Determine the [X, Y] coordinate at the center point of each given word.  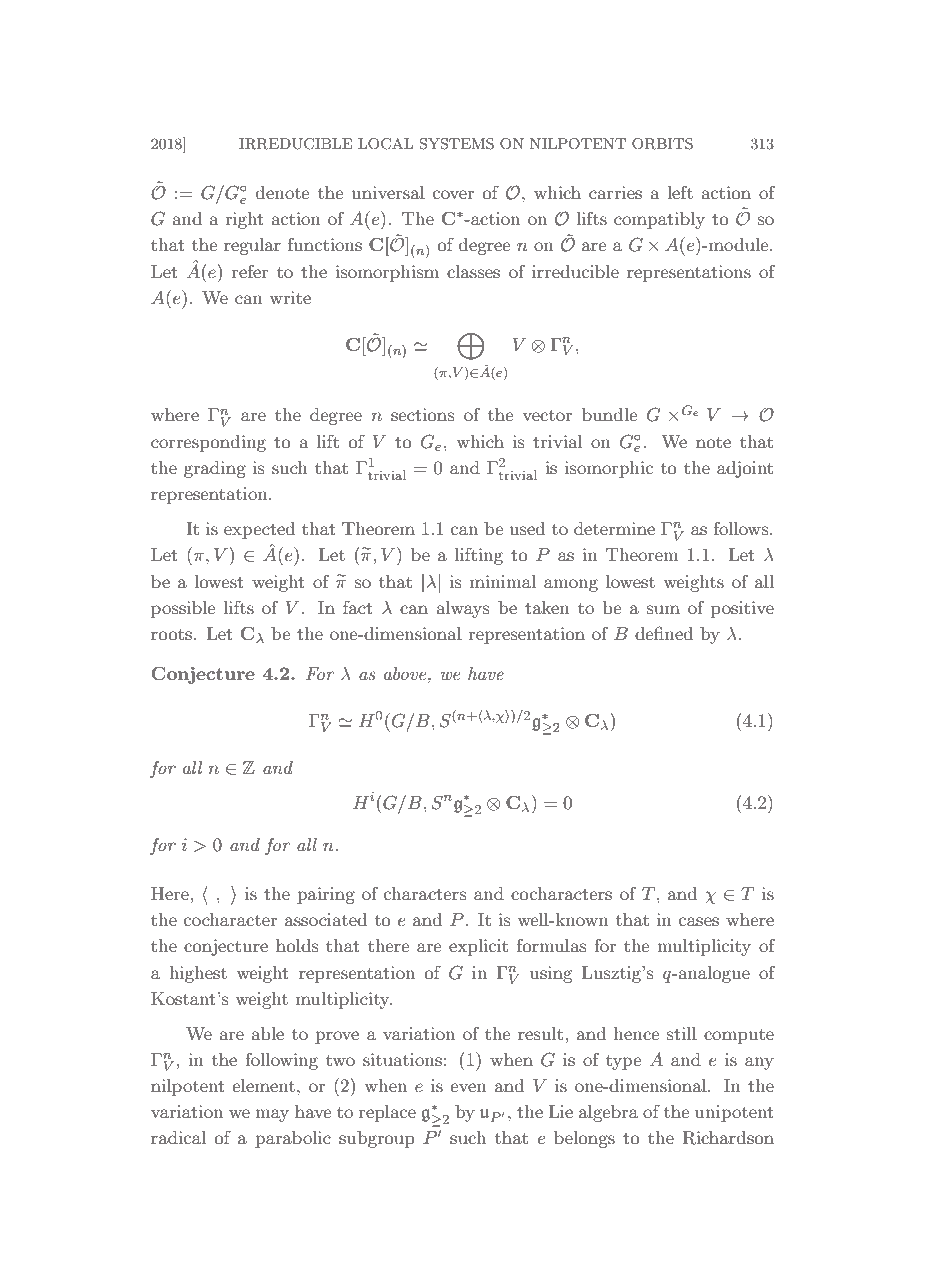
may [272, 1115]
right [244, 220]
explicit [478, 947]
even [468, 1087]
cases [699, 921]
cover [453, 194]
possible [183, 609]
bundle [610, 414]
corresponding [208, 443]
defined [664, 633]
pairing [326, 895]
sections [423, 414]
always [463, 609]
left [680, 192]
